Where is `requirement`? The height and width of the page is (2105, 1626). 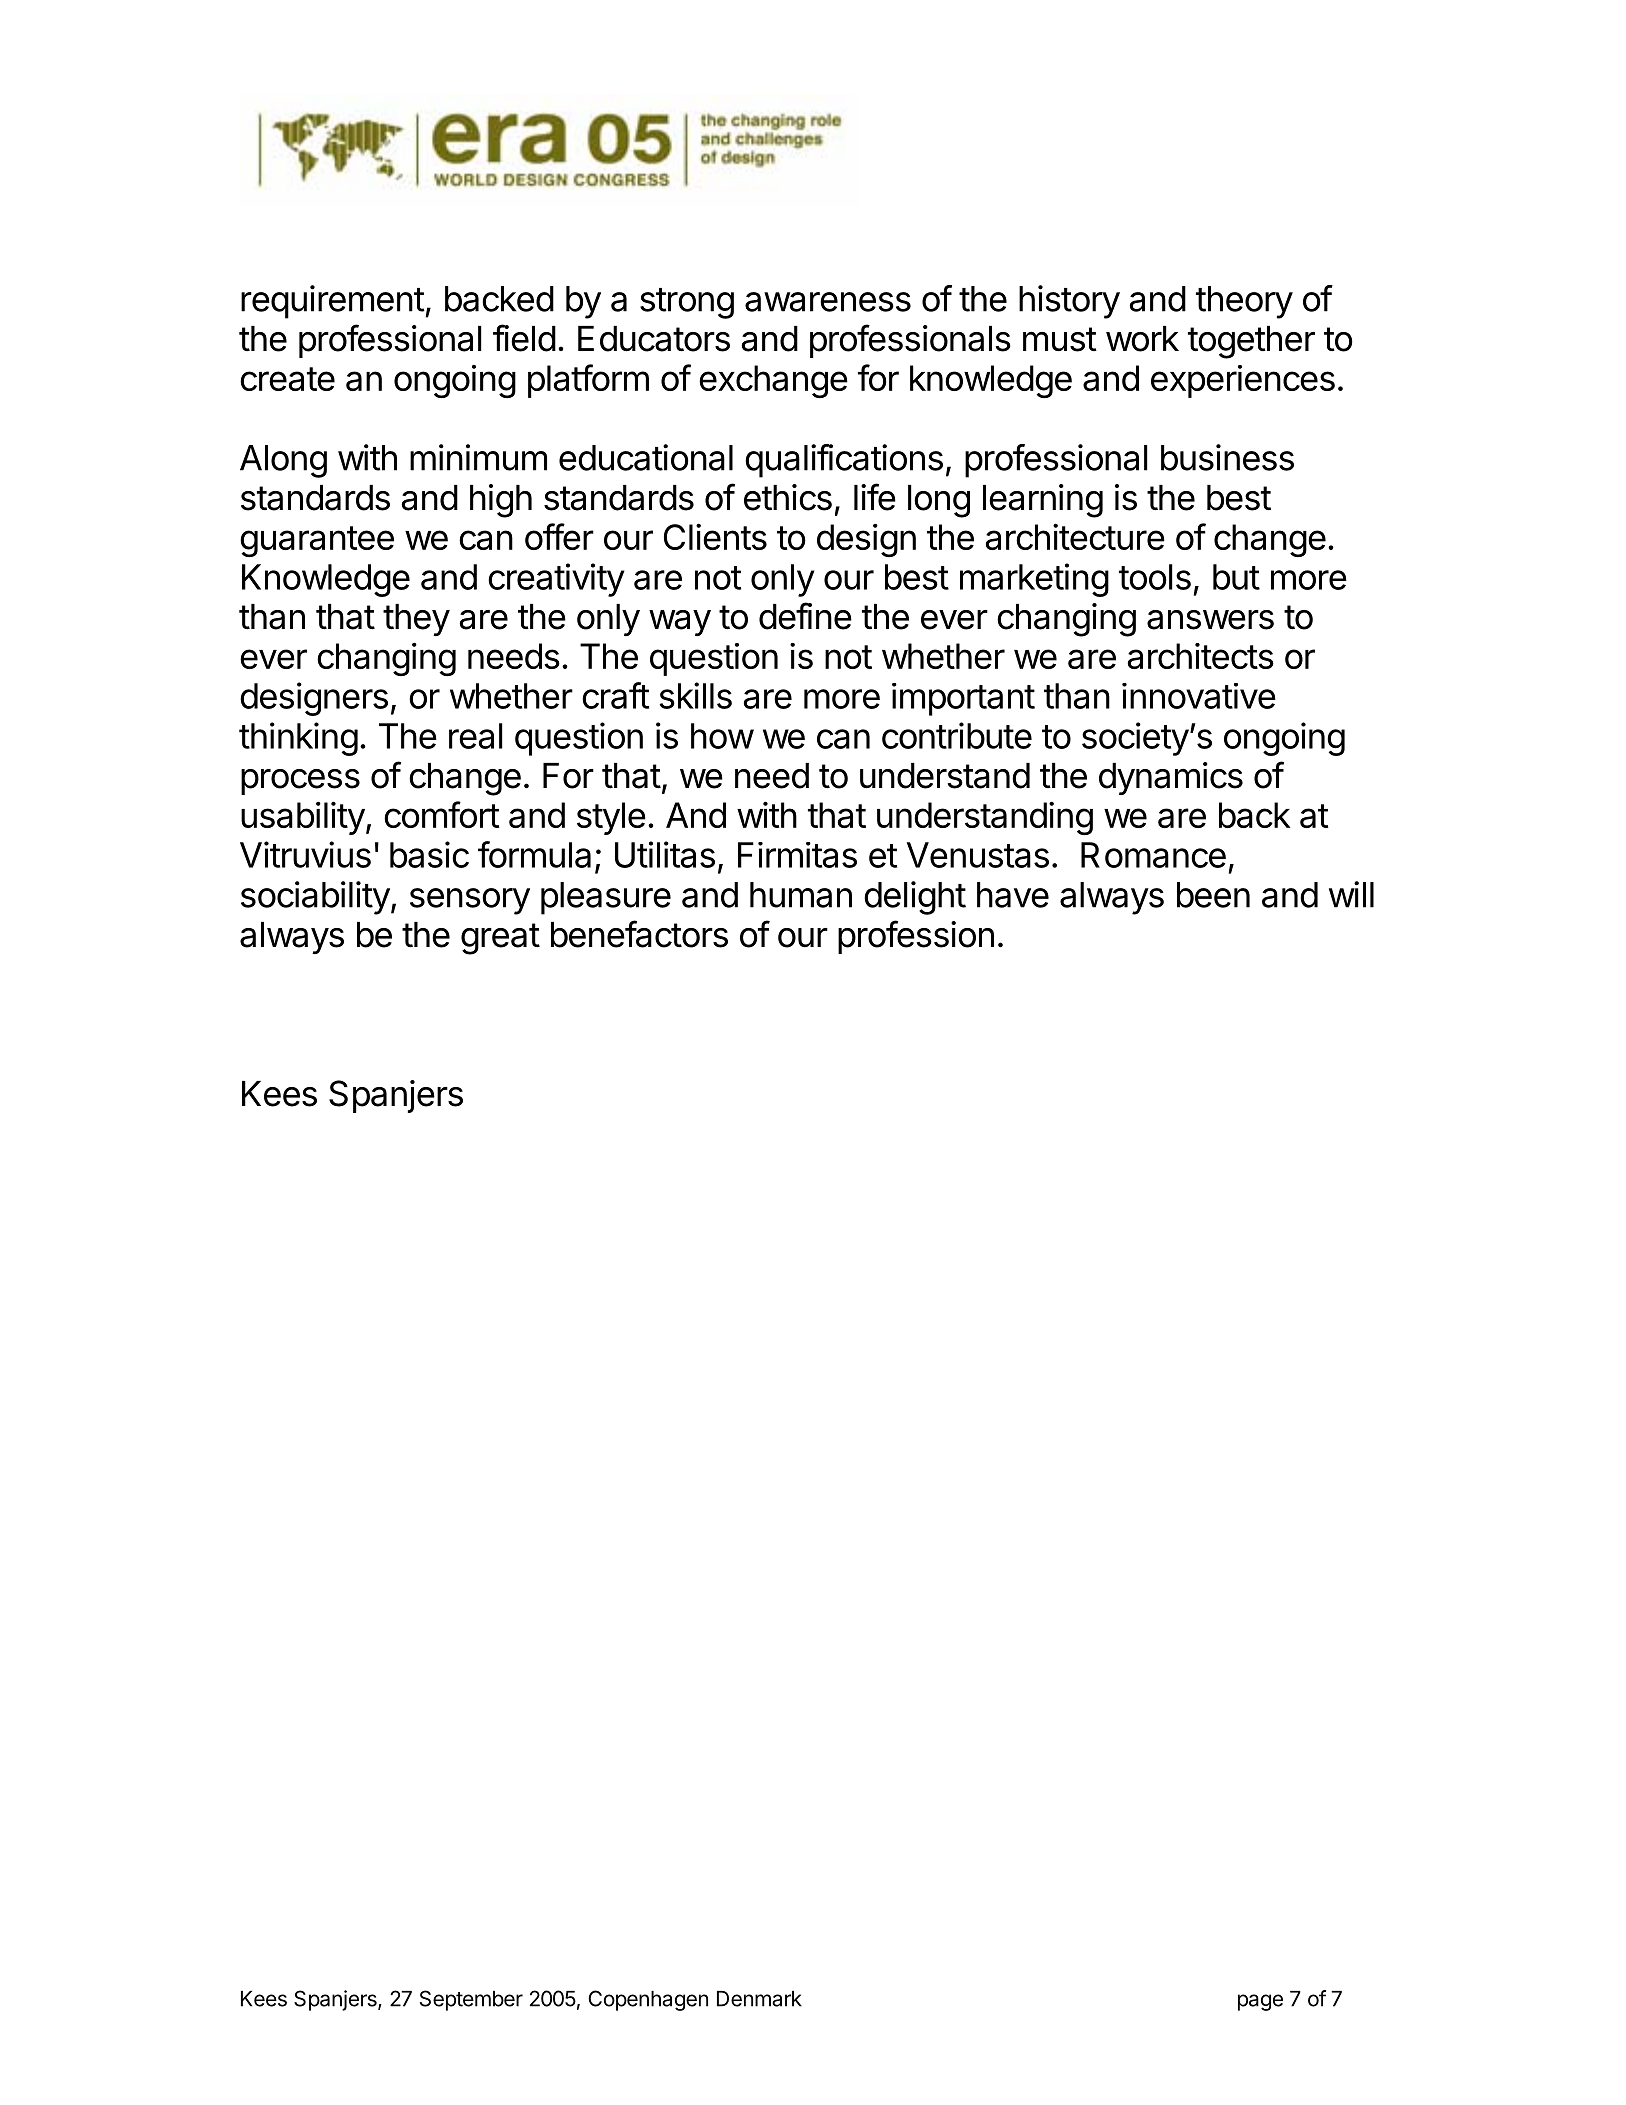
requirement is located at coordinates (333, 302).
